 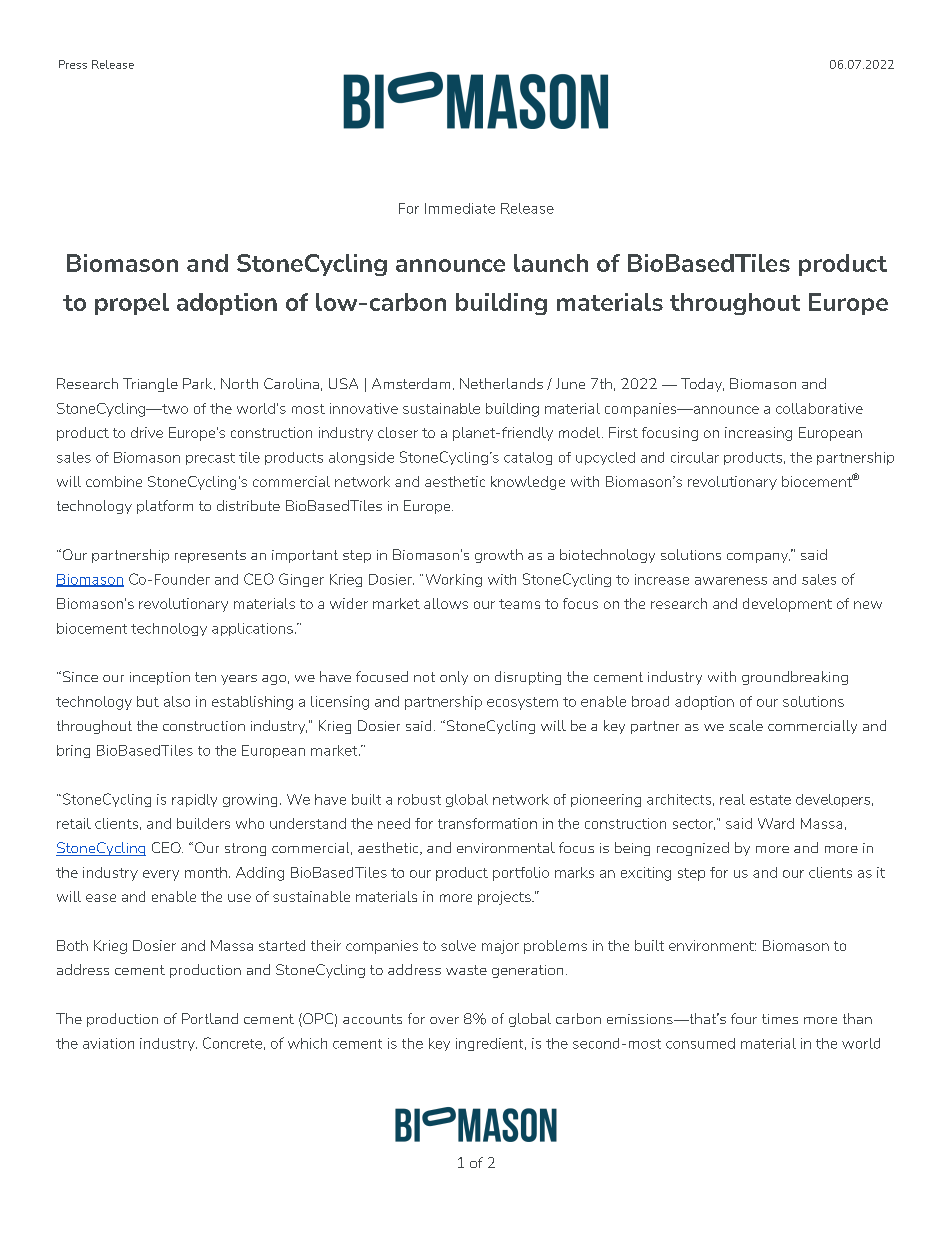 What do you see at coordinates (210, 556) in the screenshot?
I see `represents` at bounding box center [210, 556].
